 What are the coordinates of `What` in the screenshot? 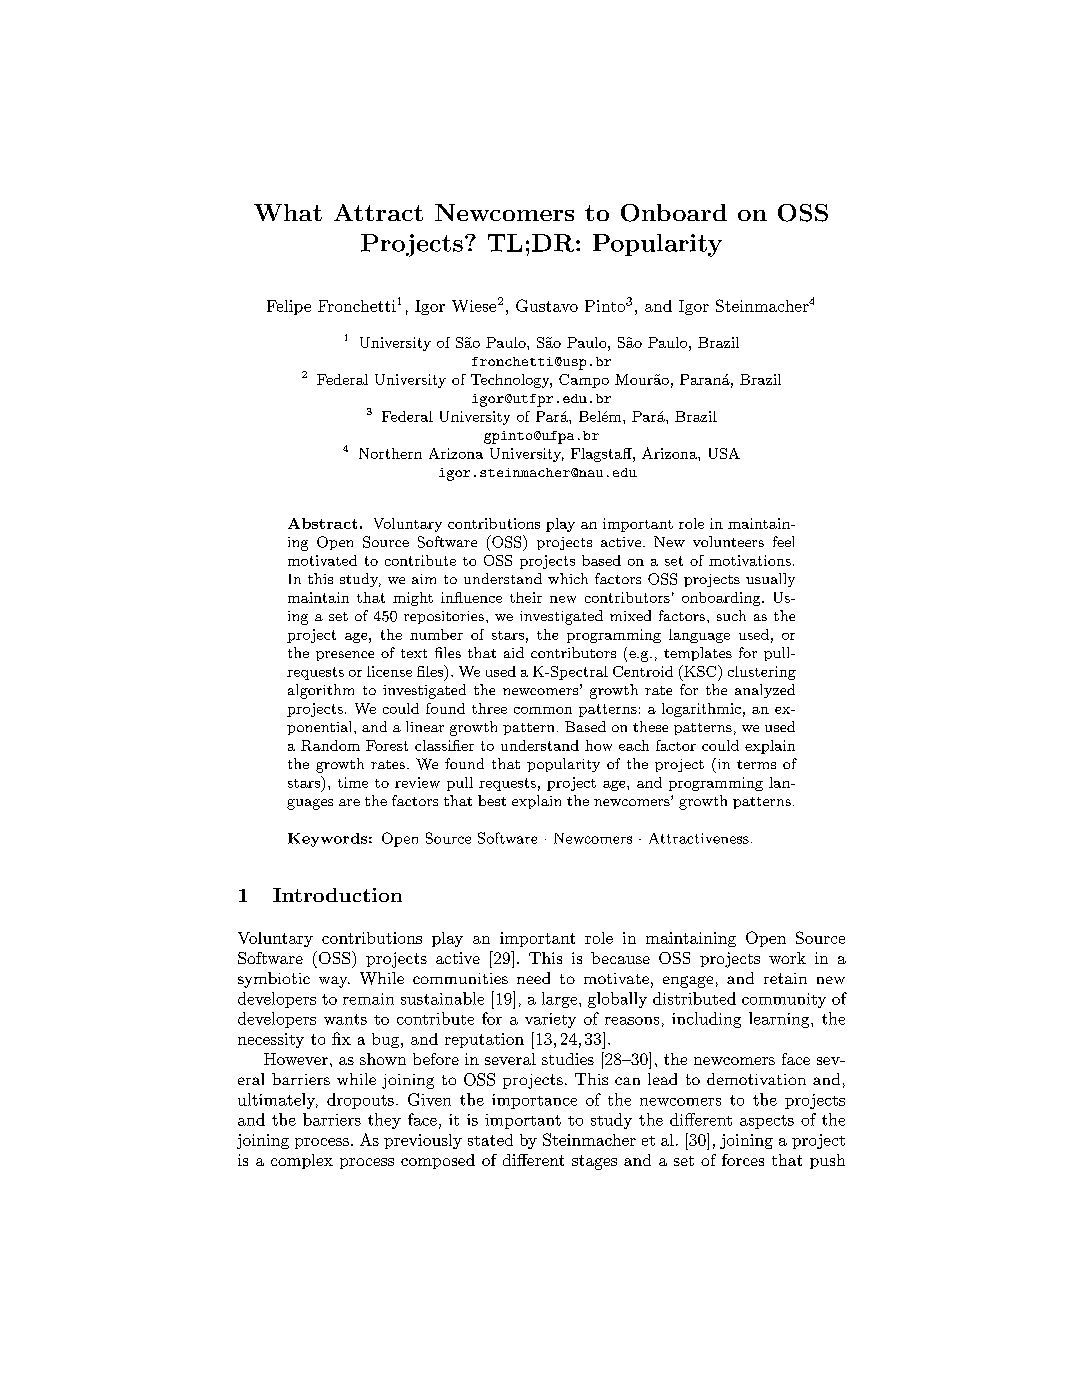 It's located at (288, 212).
